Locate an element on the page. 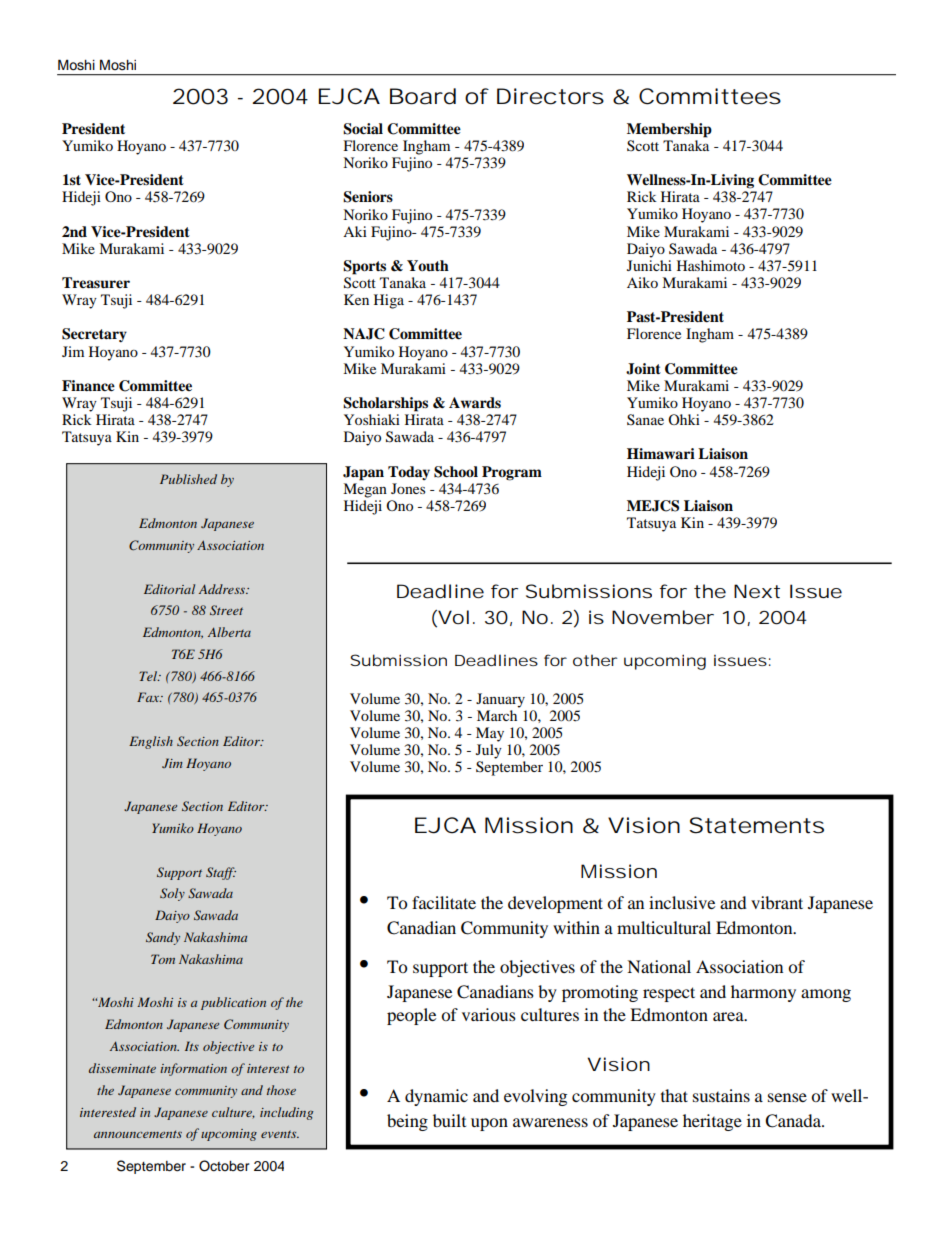 Image resolution: width=952 pixels, height=1233 pixels. Directors is located at coordinates (550, 96).
